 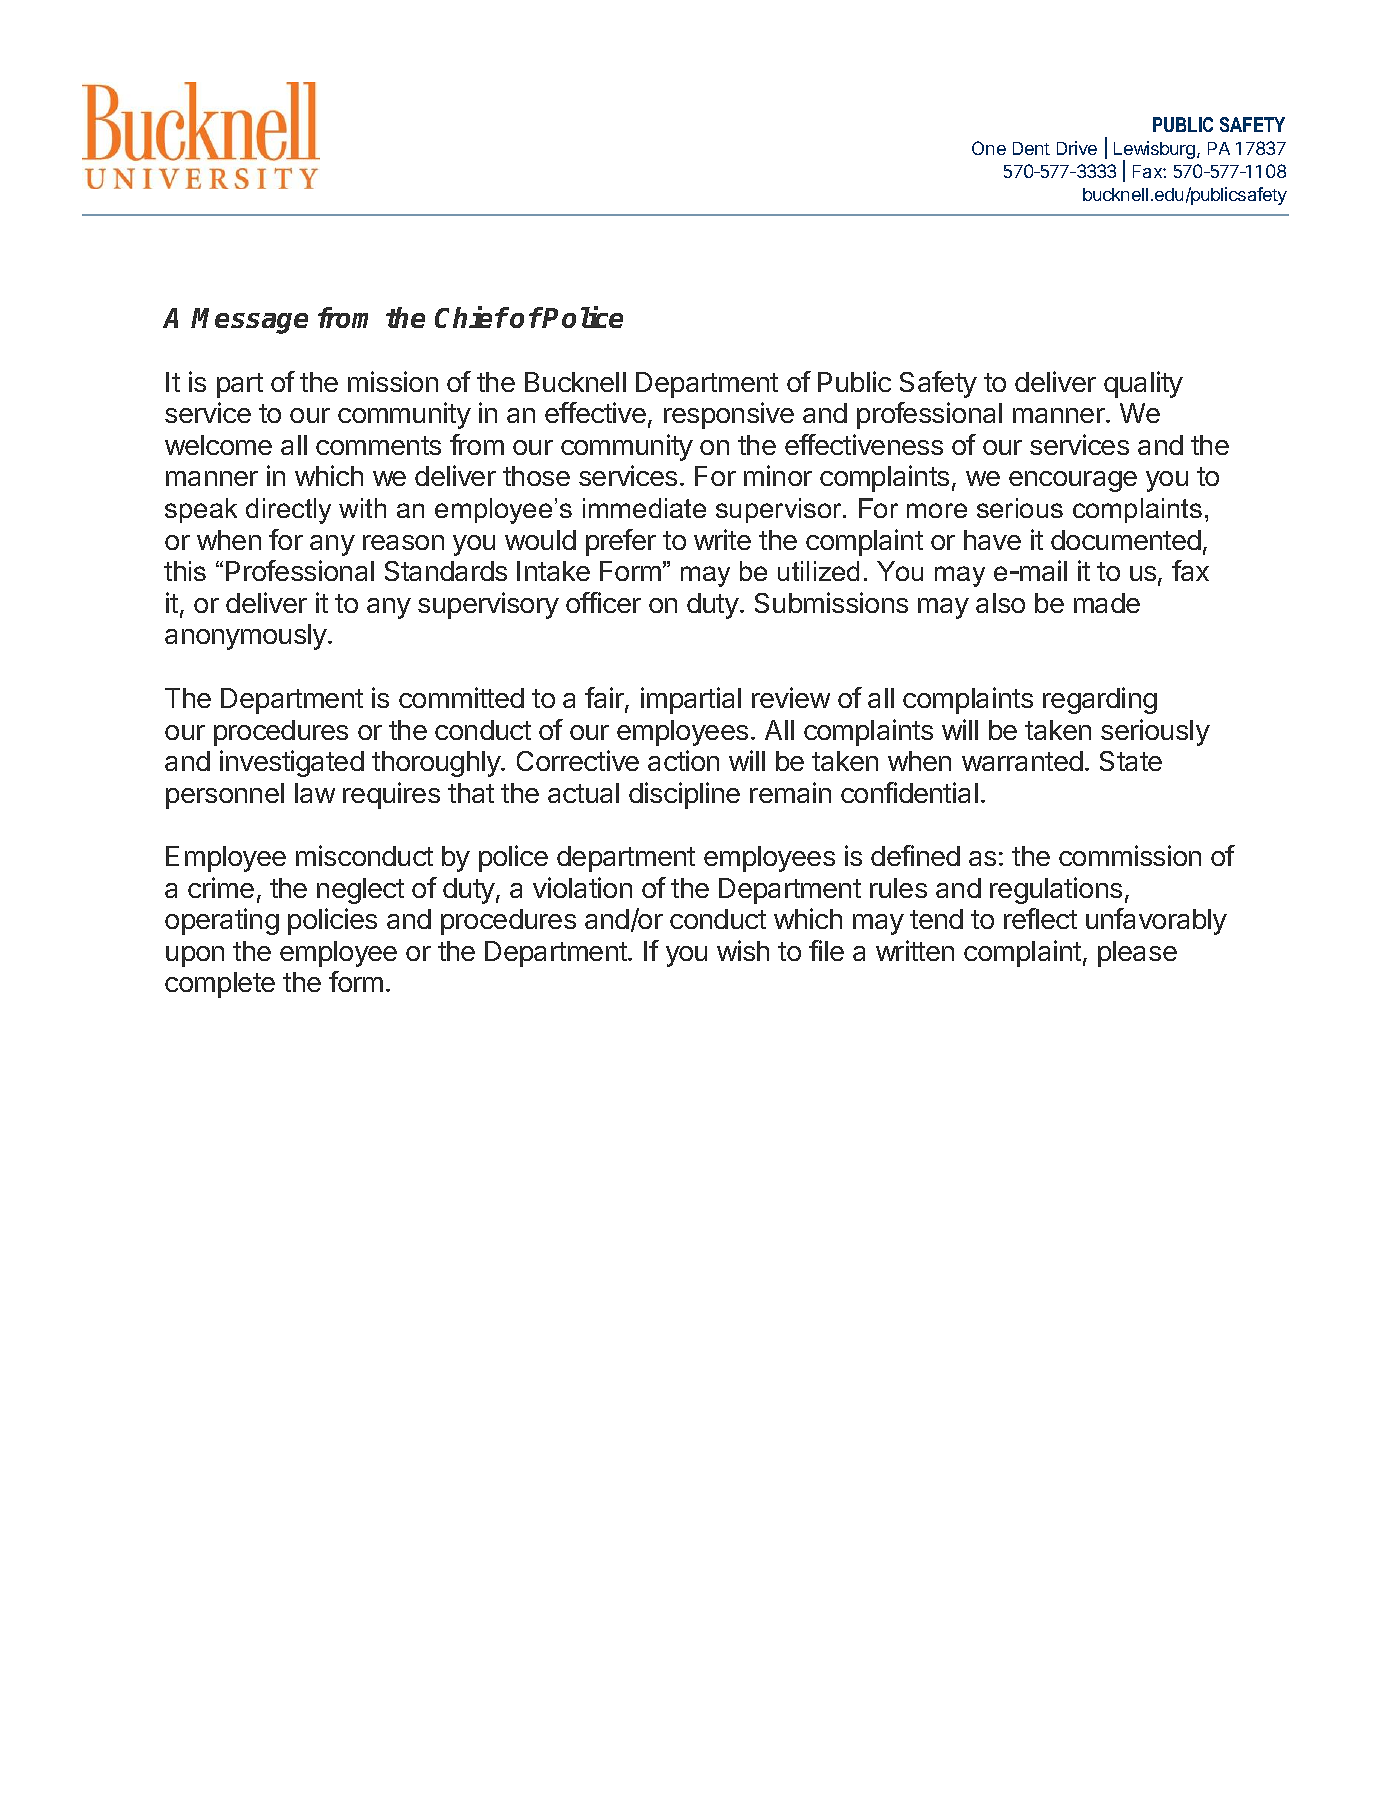 I want to click on regarding, so click(x=1100, y=700).
